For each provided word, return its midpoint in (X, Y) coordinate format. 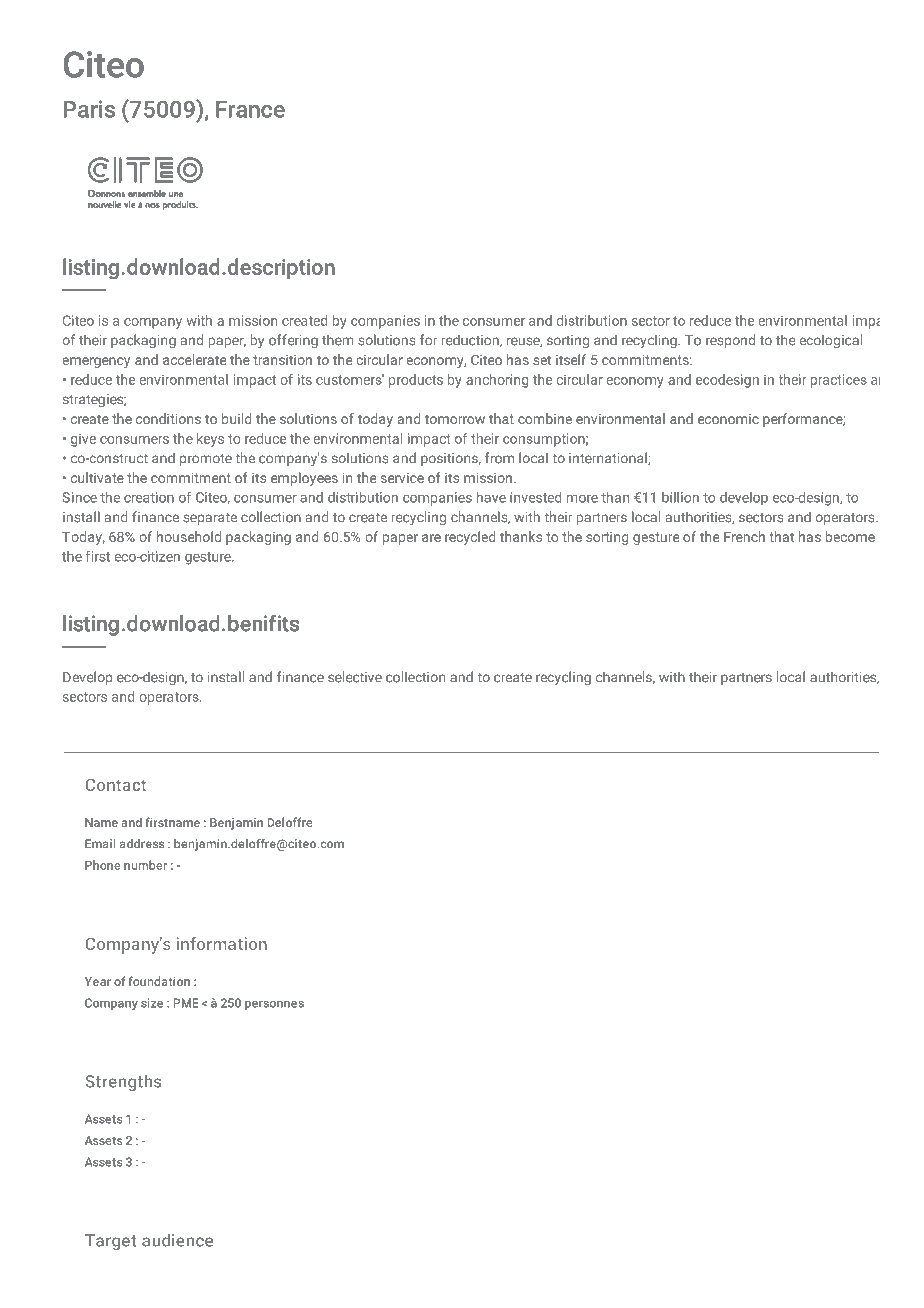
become (850, 536)
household (189, 536)
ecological (830, 341)
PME (186, 1003)
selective (355, 677)
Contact (115, 785)
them (338, 340)
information (222, 943)
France (250, 109)
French (744, 536)
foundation (159, 981)
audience (177, 1240)
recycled (470, 538)
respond (730, 341)
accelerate (194, 359)
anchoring (497, 381)
